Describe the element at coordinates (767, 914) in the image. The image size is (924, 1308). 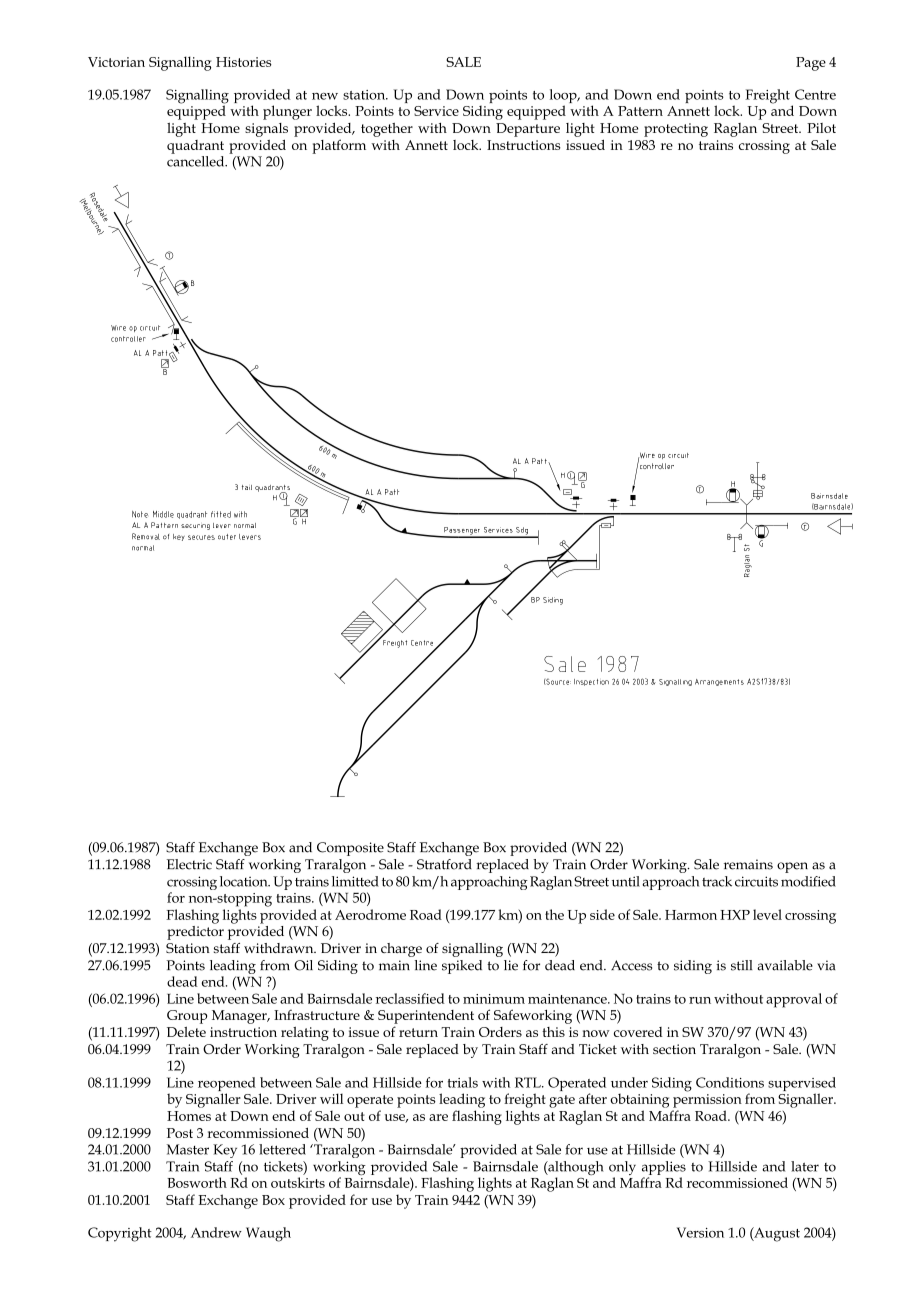
I see `level` at that location.
